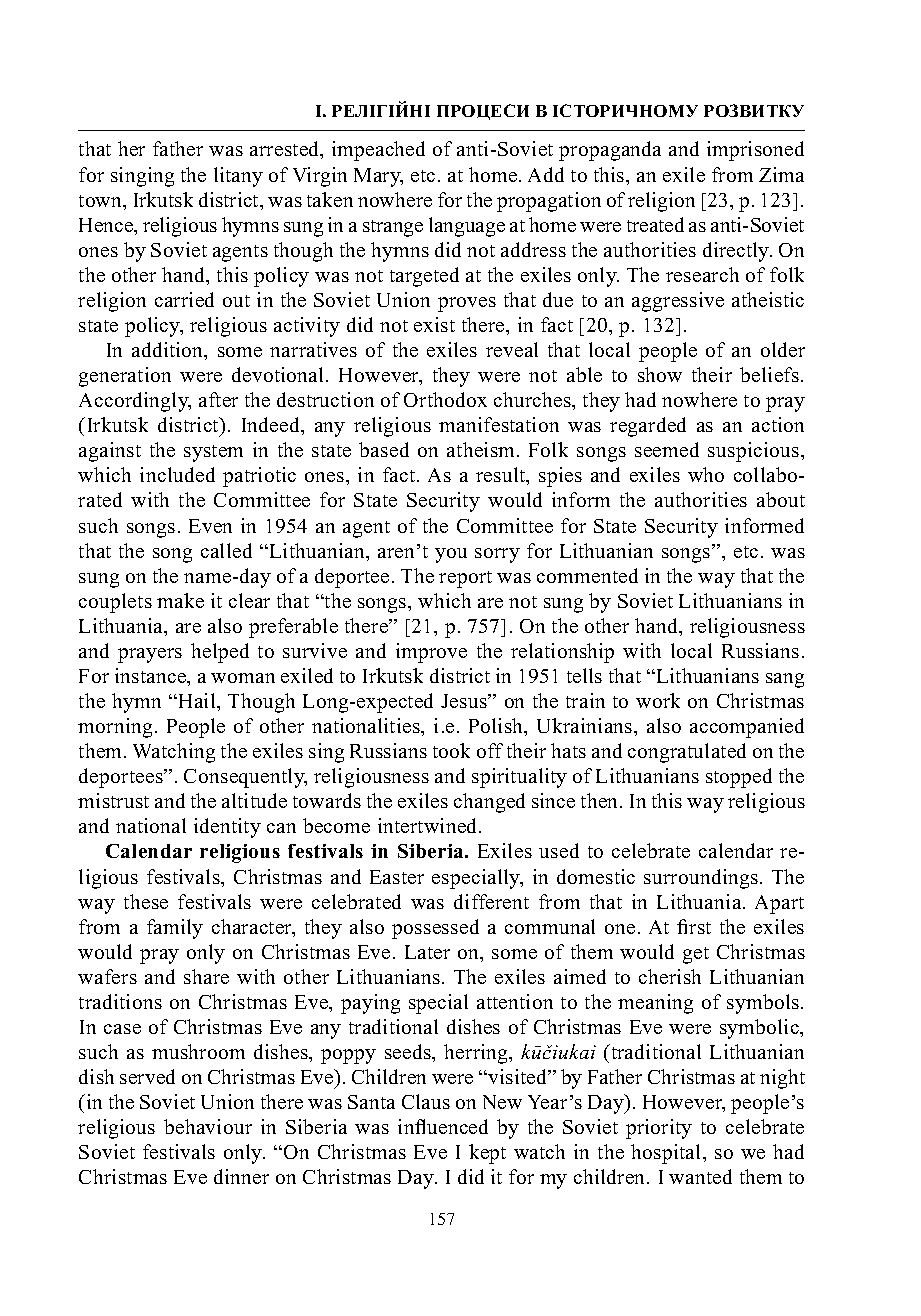 Image resolution: width=921 pixels, height=1316 pixels. I want to click on litany, so click(238, 177).
